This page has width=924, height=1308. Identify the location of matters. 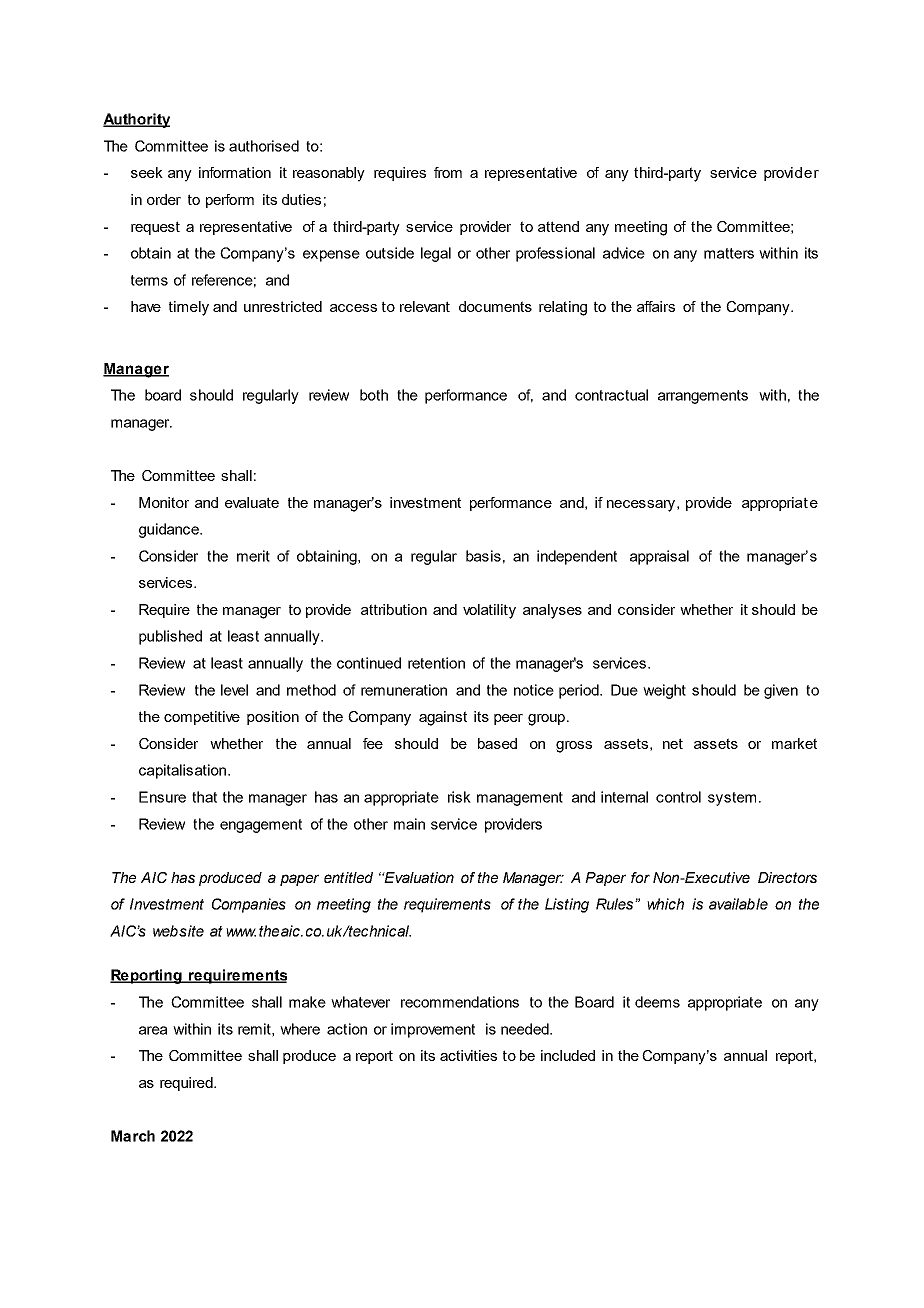
(729, 253).
